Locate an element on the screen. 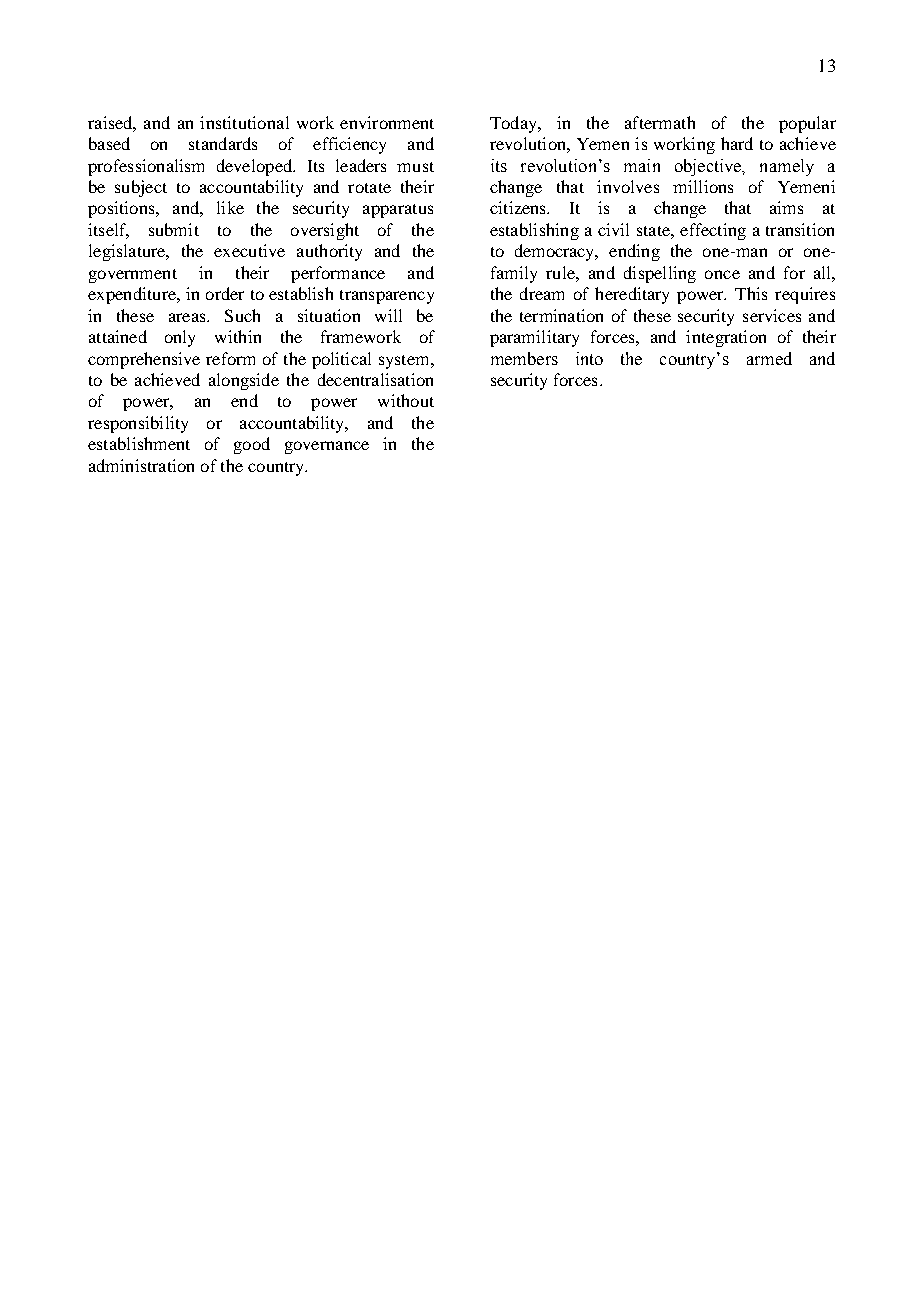  administration is located at coordinates (141, 465).
